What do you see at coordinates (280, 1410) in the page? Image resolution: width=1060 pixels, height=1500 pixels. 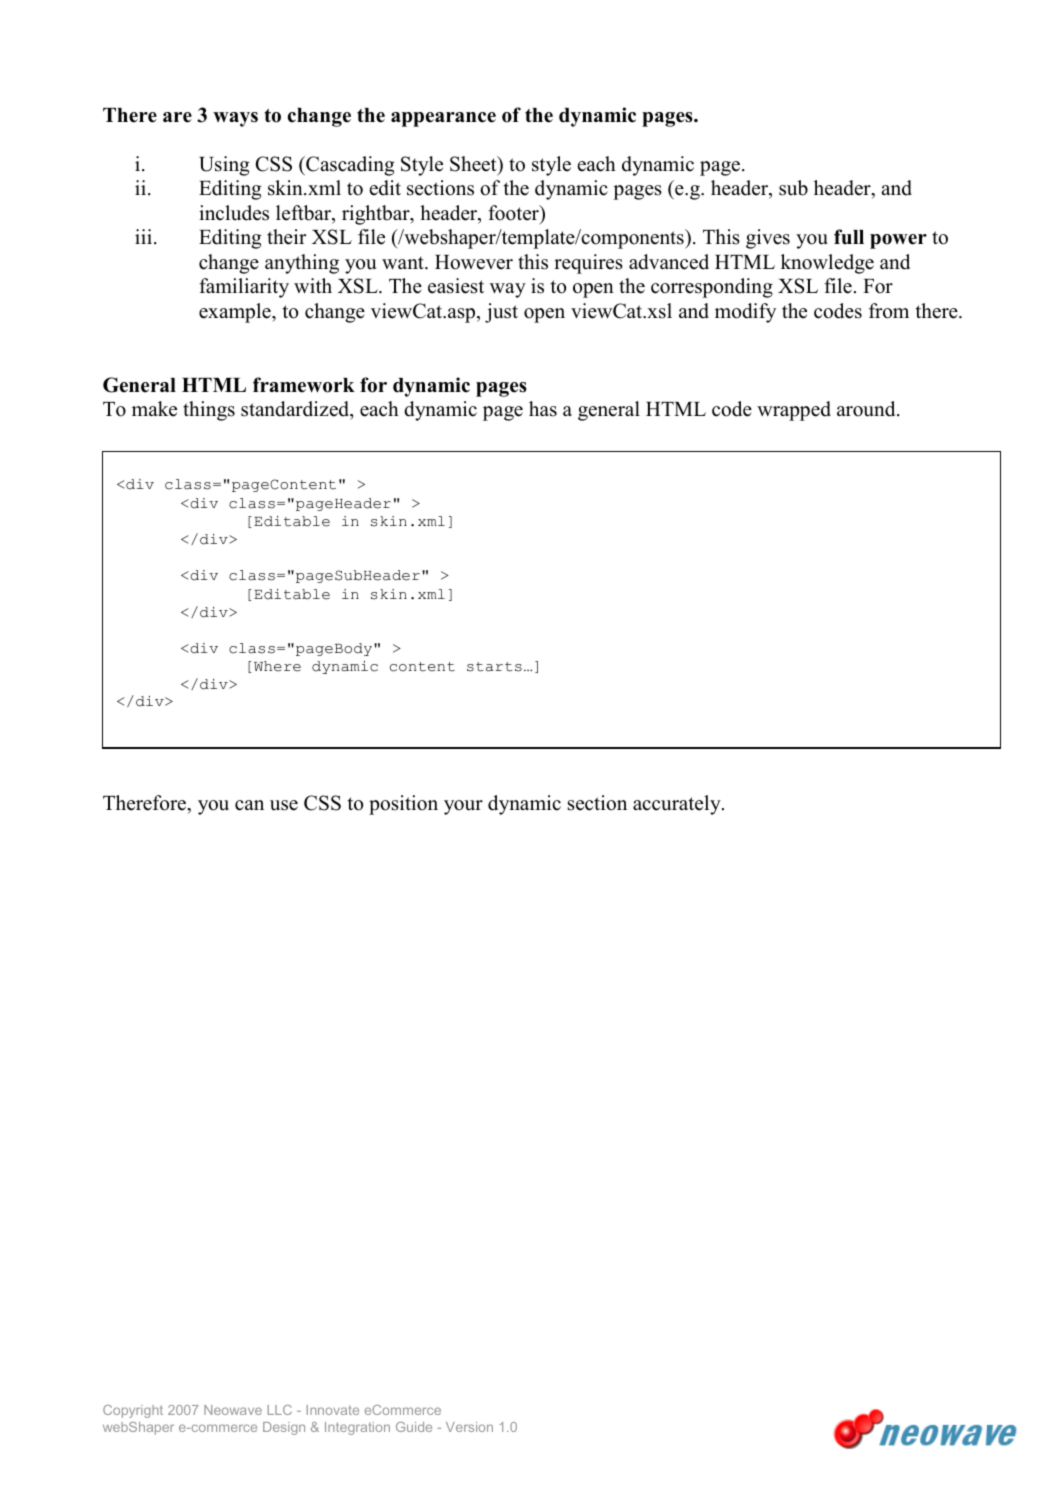 I see `LLC` at bounding box center [280, 1410].
